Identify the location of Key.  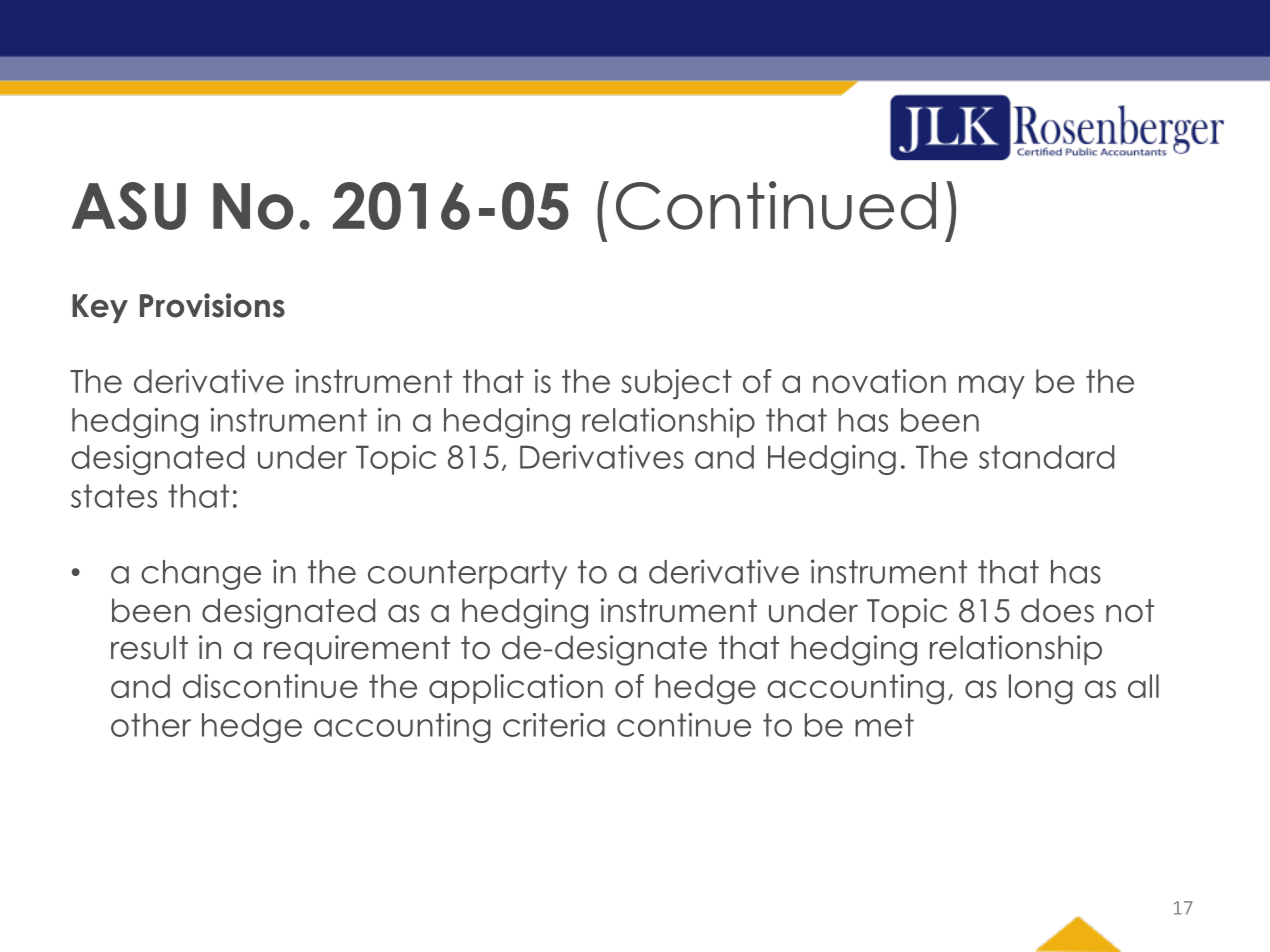
(100, 308).
